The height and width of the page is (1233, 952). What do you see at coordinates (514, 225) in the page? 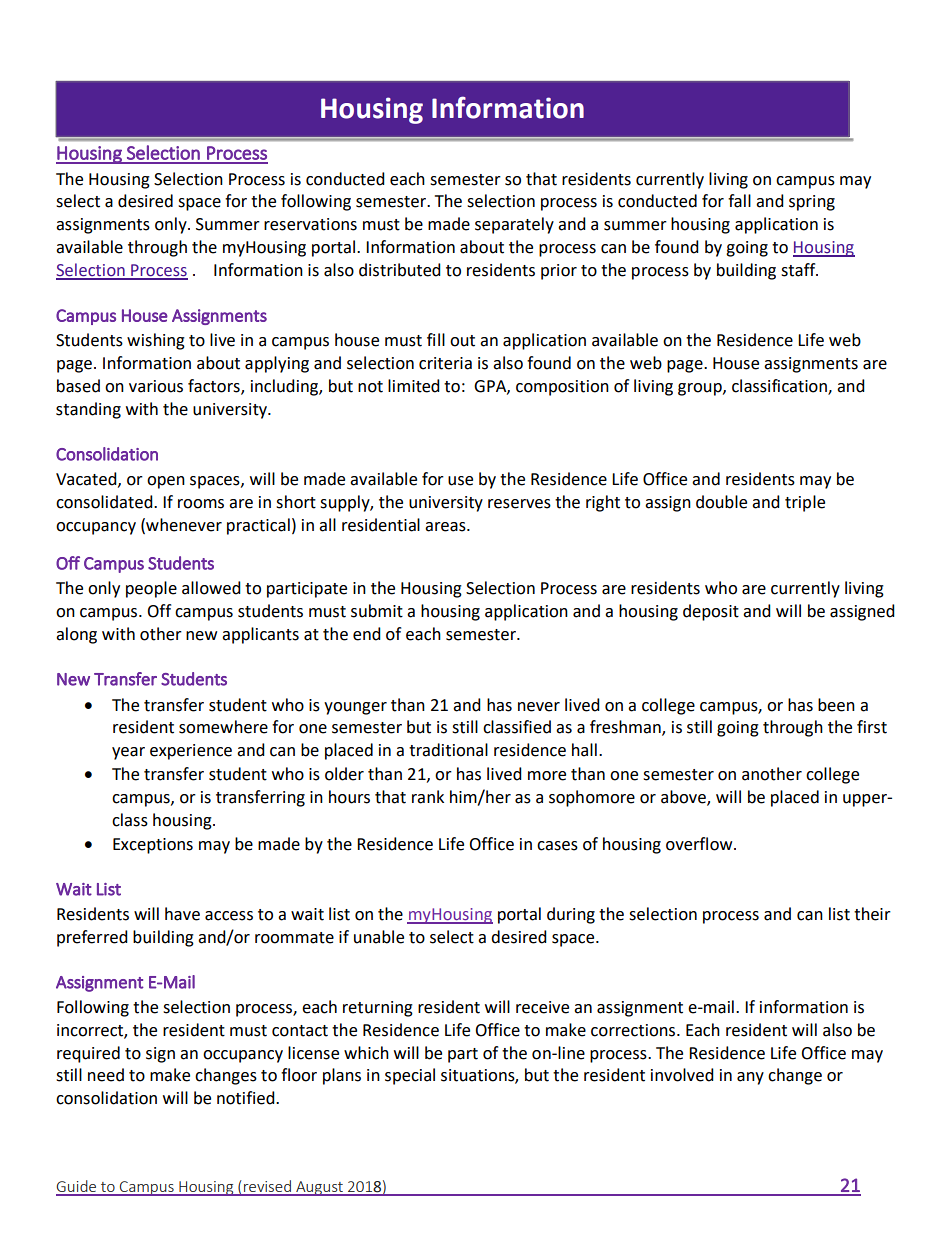
I see `separately` at bounding box center [514, 225].
